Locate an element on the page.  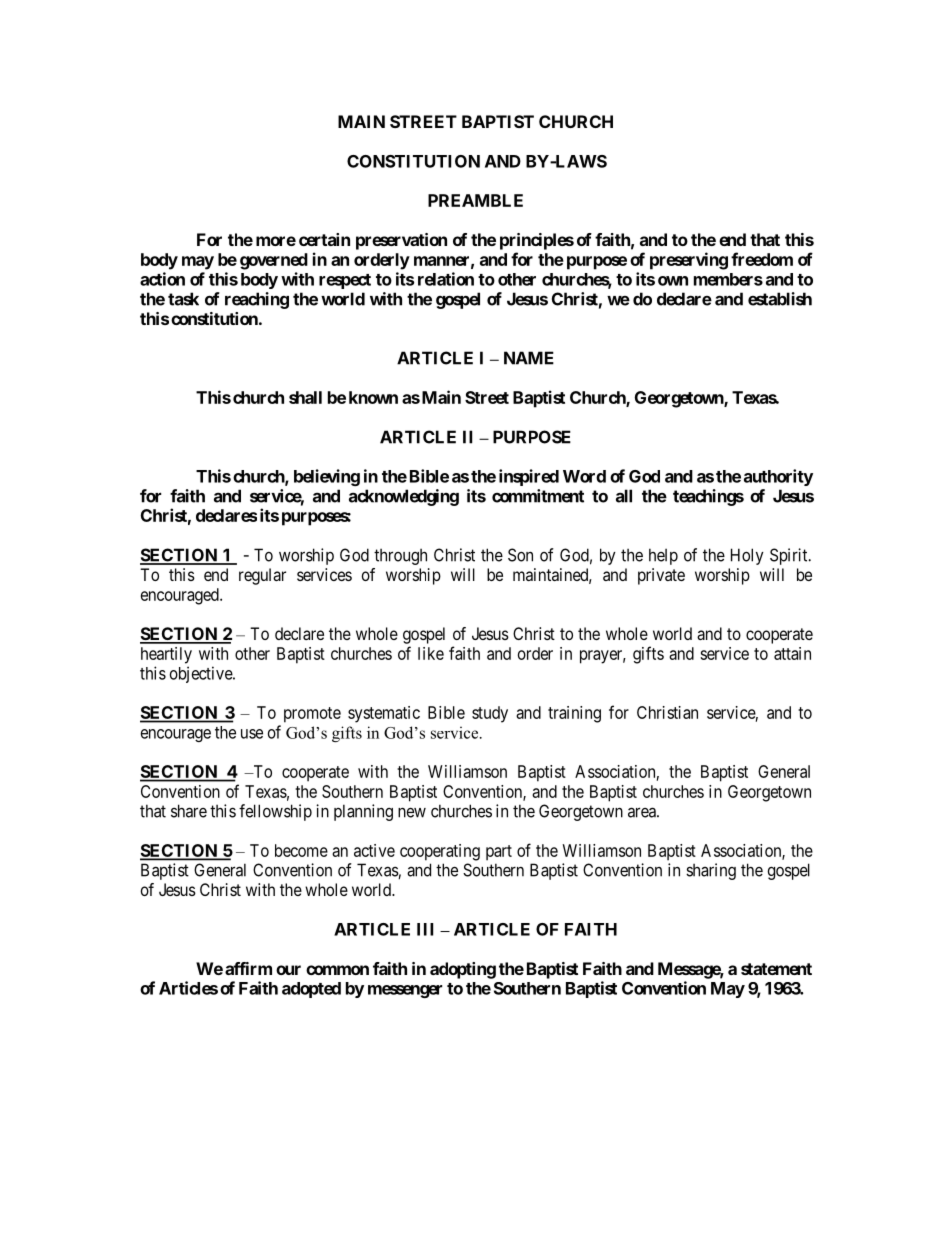
preserving is located at coordinates (689, 261).
